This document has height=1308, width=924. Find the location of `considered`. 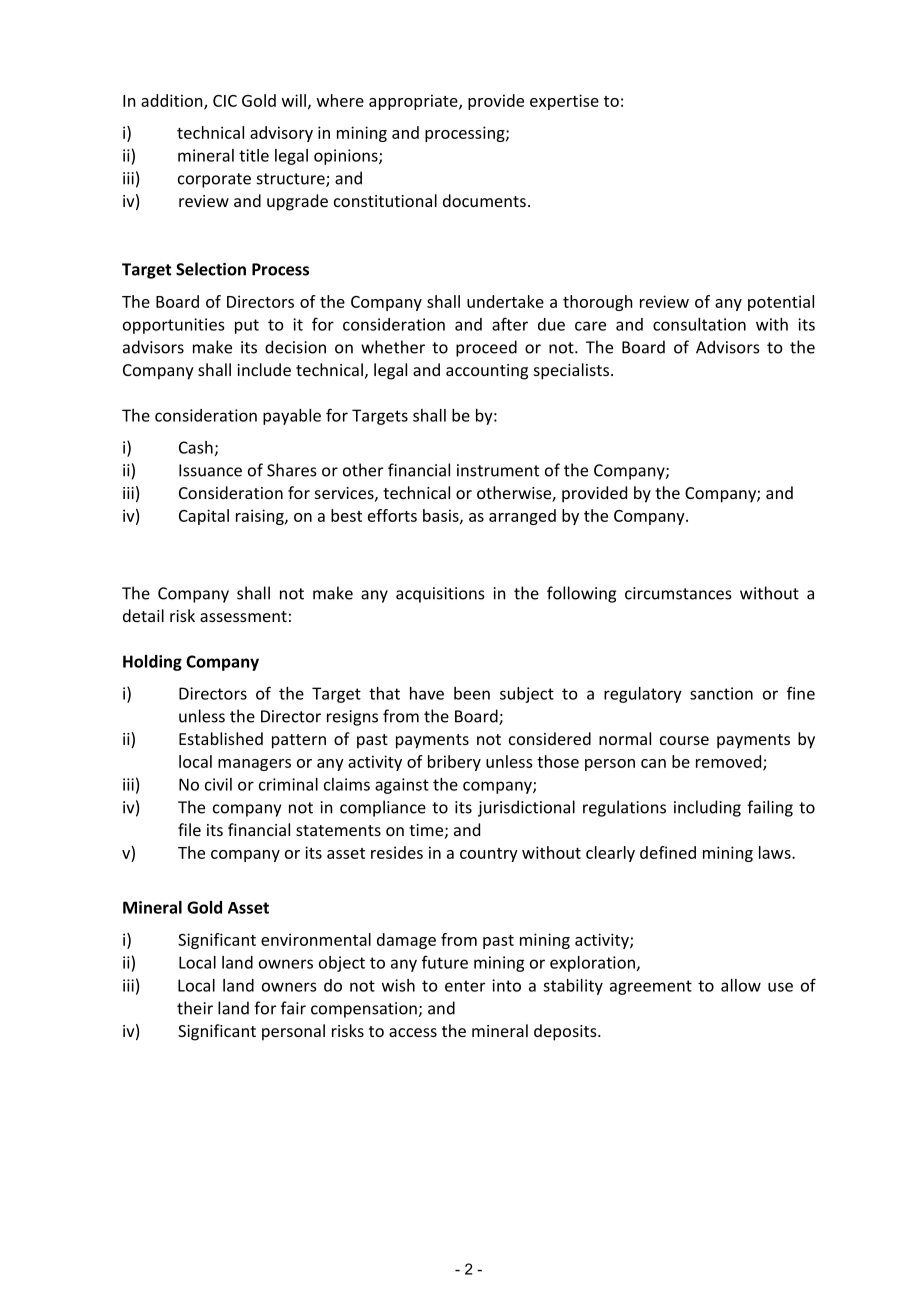

considered is located at coordinates (550, 738).
